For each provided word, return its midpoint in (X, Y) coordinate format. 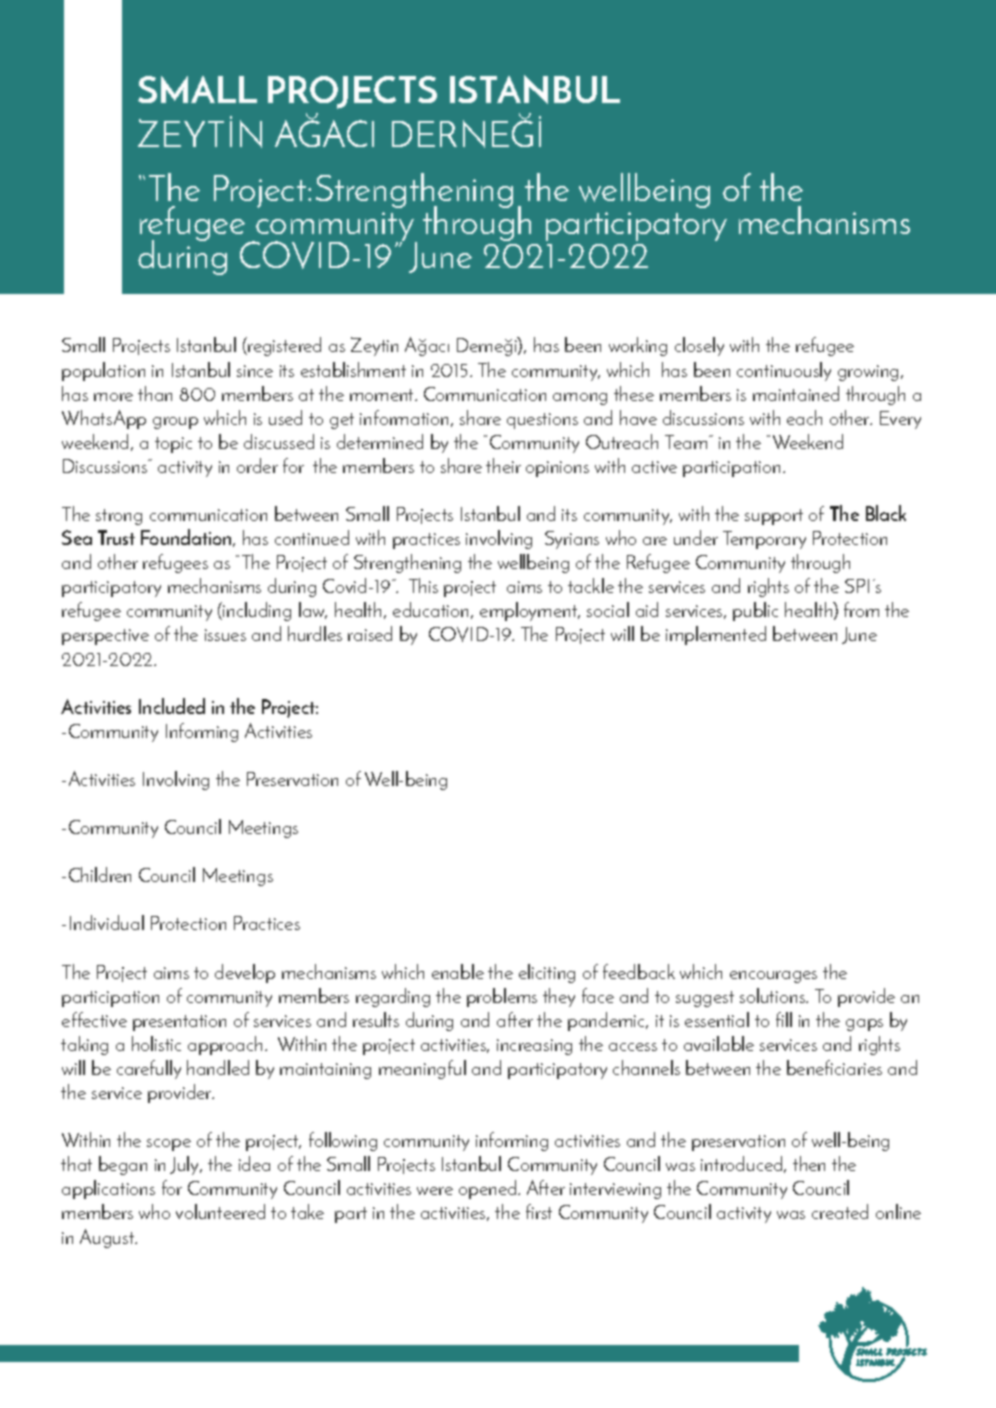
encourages (773, 977)
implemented (716, 635)
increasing (534, 1047)
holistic (156, 1043)
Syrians (572, 540)
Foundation (187, 538)
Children (100, 874)
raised (370, 633)
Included (172, 706)
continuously (784, 371)
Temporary (764, 540)
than (155, 393)
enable (458, 971)
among (580, 399)
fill (784, 1019)
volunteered (220, 1211)
